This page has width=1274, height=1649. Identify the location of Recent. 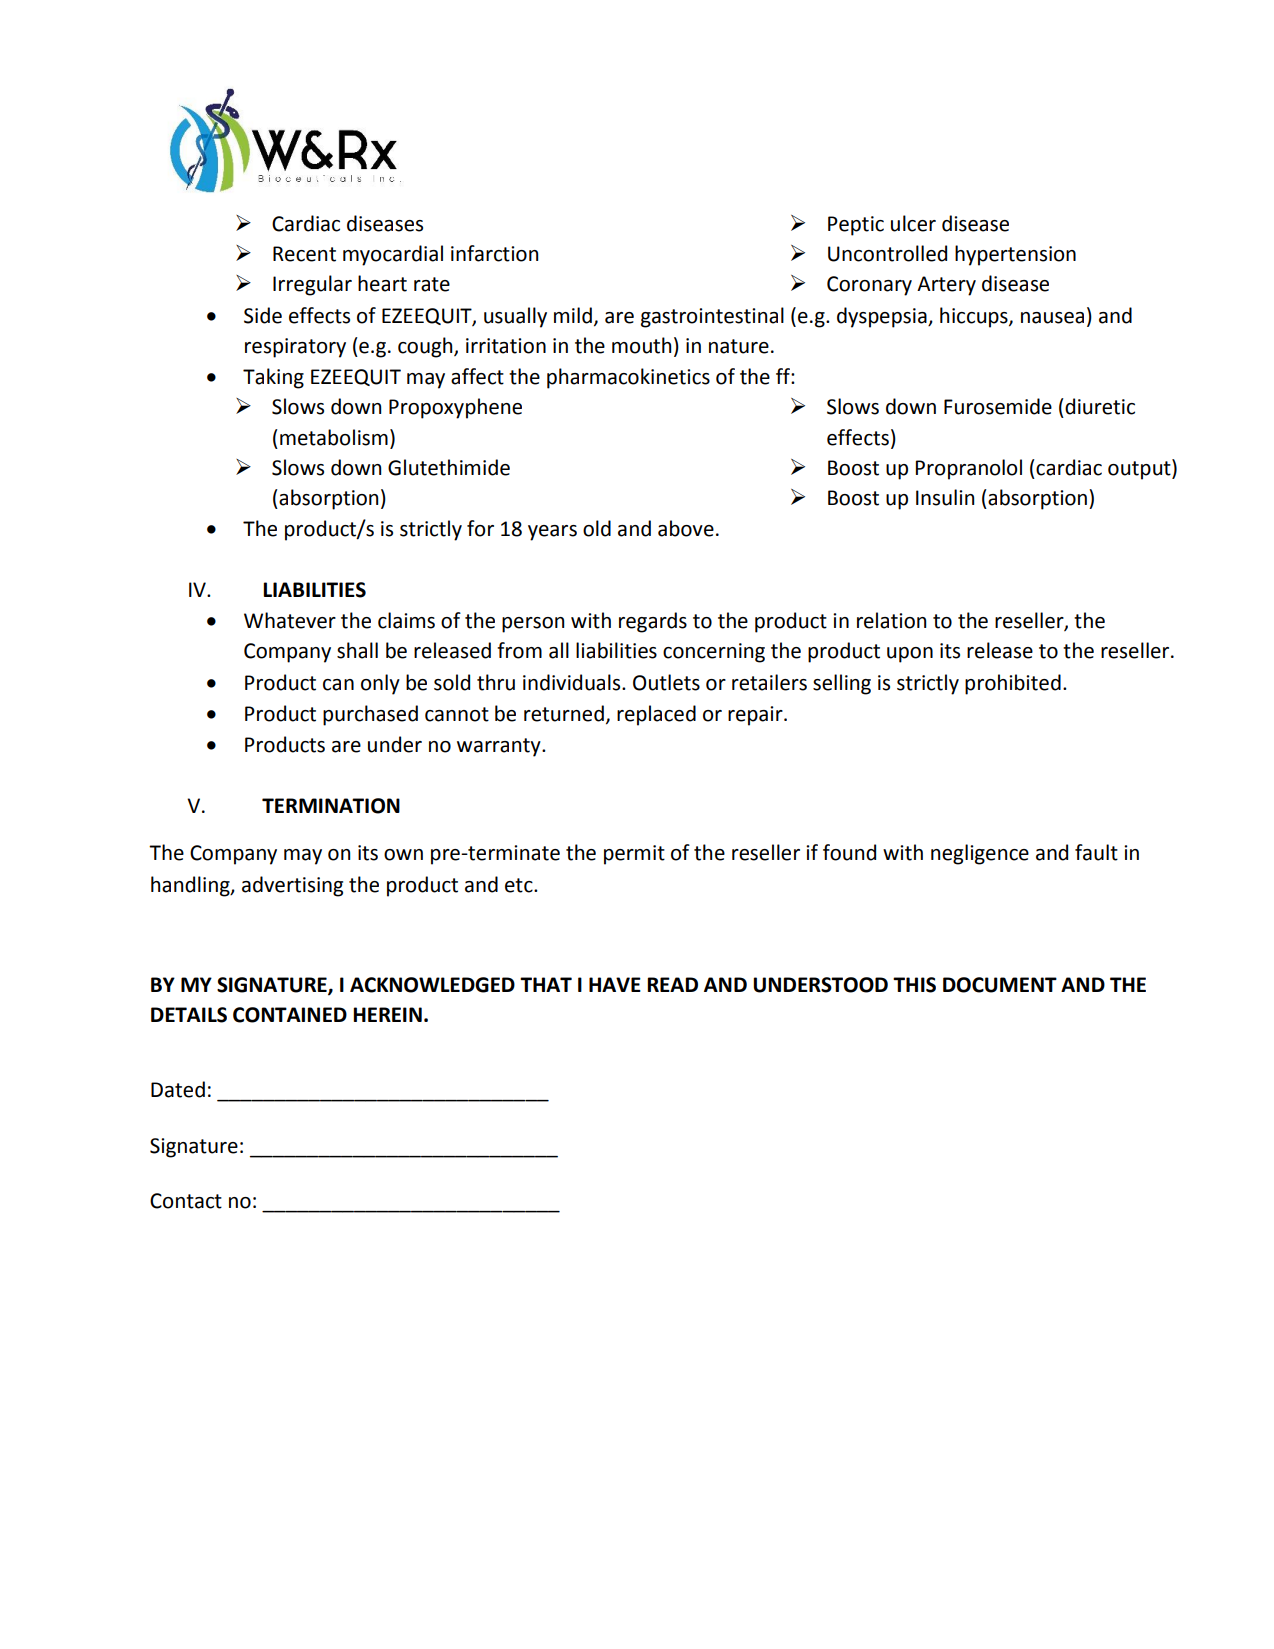
(304, 254).
